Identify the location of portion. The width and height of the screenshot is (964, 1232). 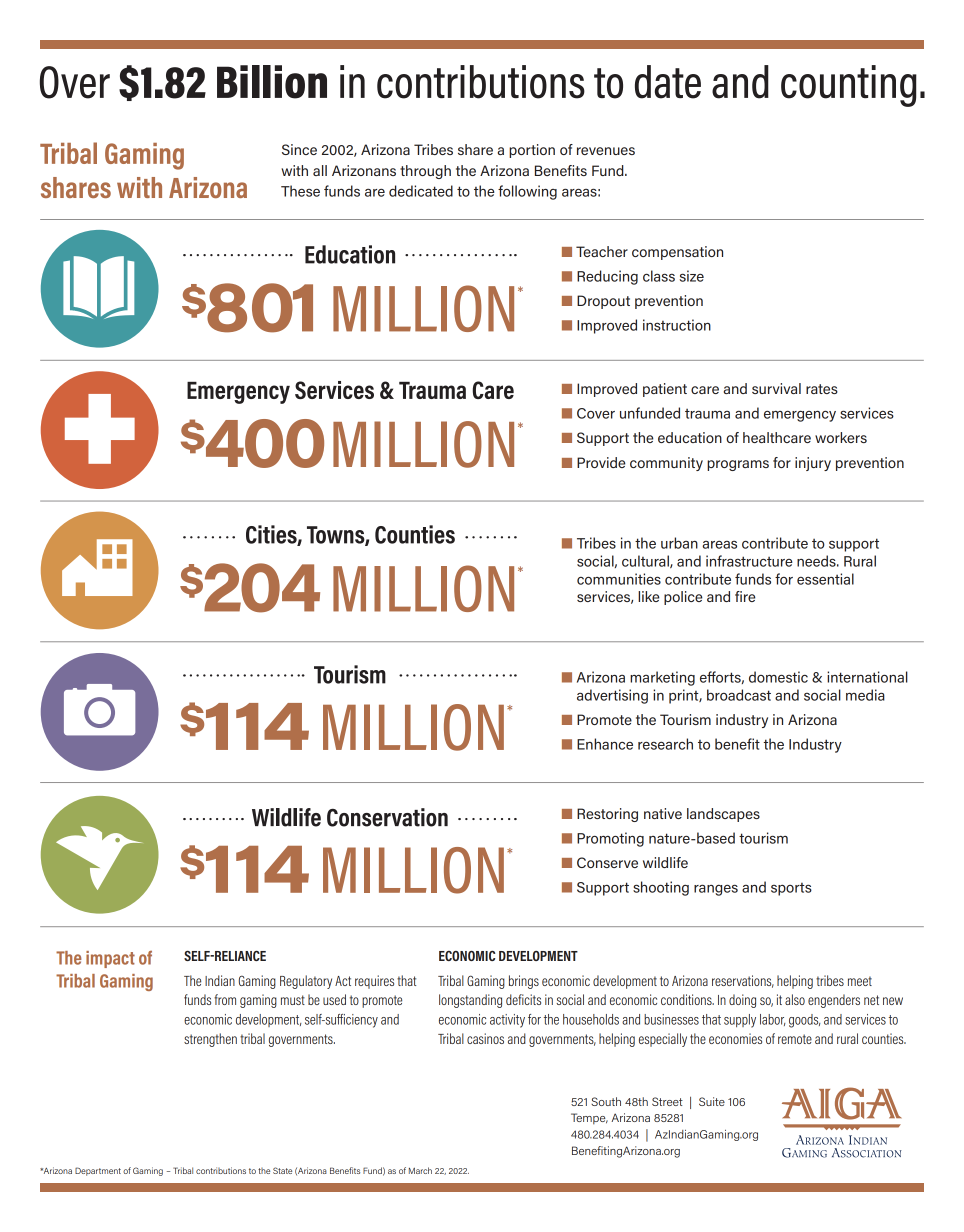
(532, 151).
